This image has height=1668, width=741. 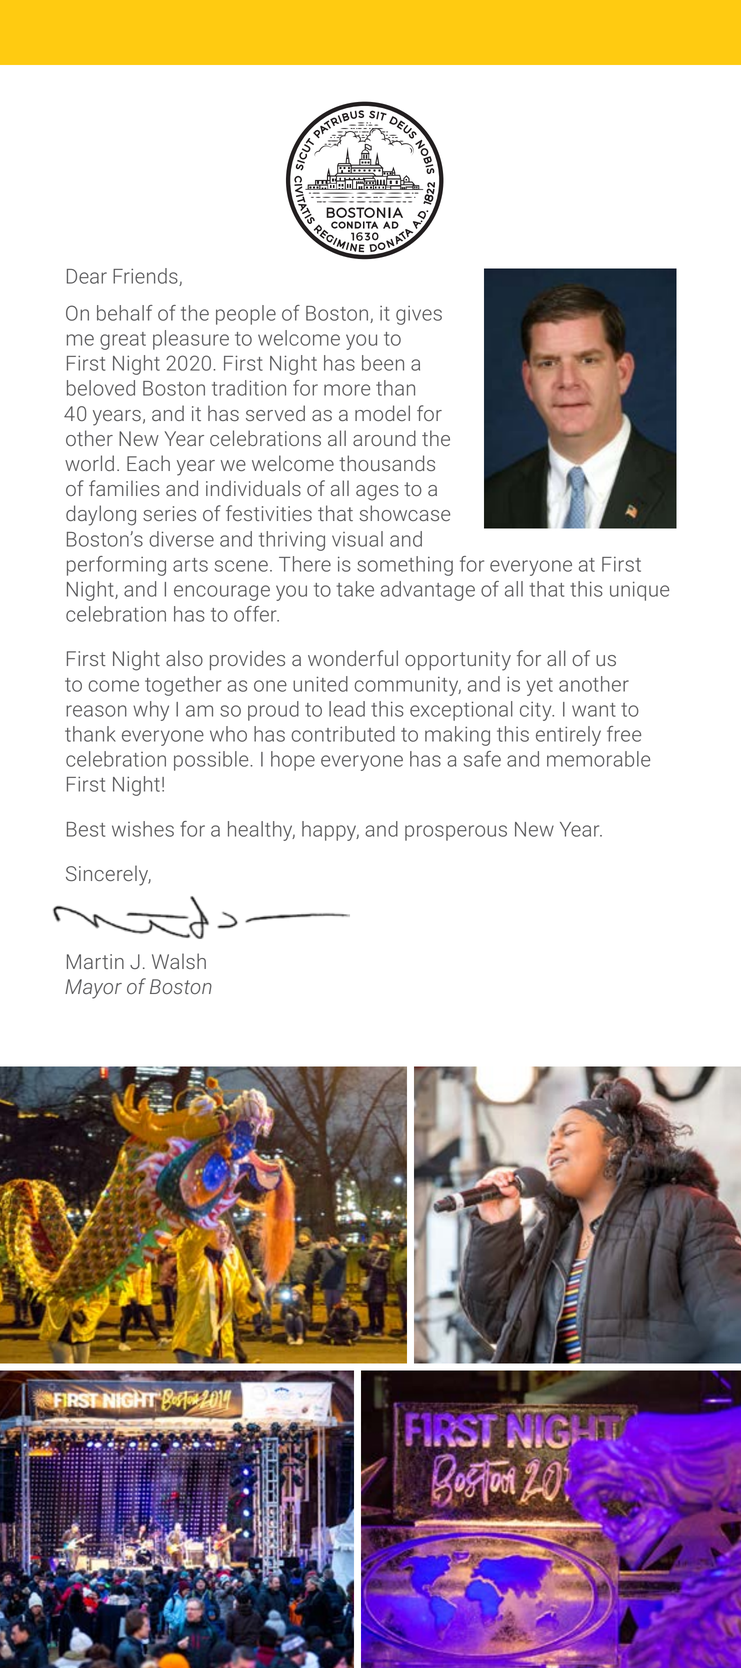 I want to click on happy, so click(x=330, y=831).
